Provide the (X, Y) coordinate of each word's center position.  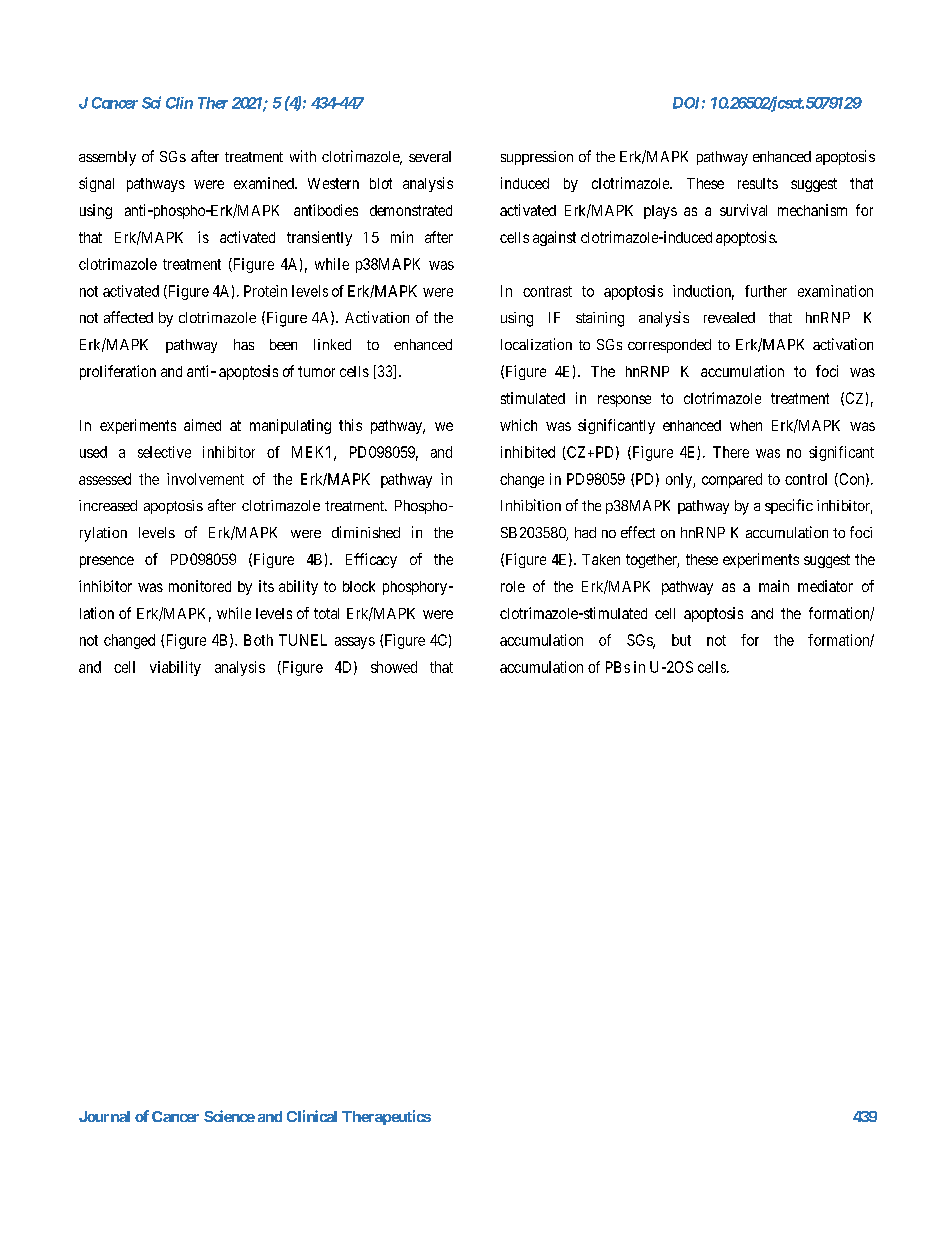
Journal (104, 1116)
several (430, 156)
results (758, 183)
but (681, 640)
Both (258, 640)
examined (265, 183)
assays (355, 643)
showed (394, 667)
